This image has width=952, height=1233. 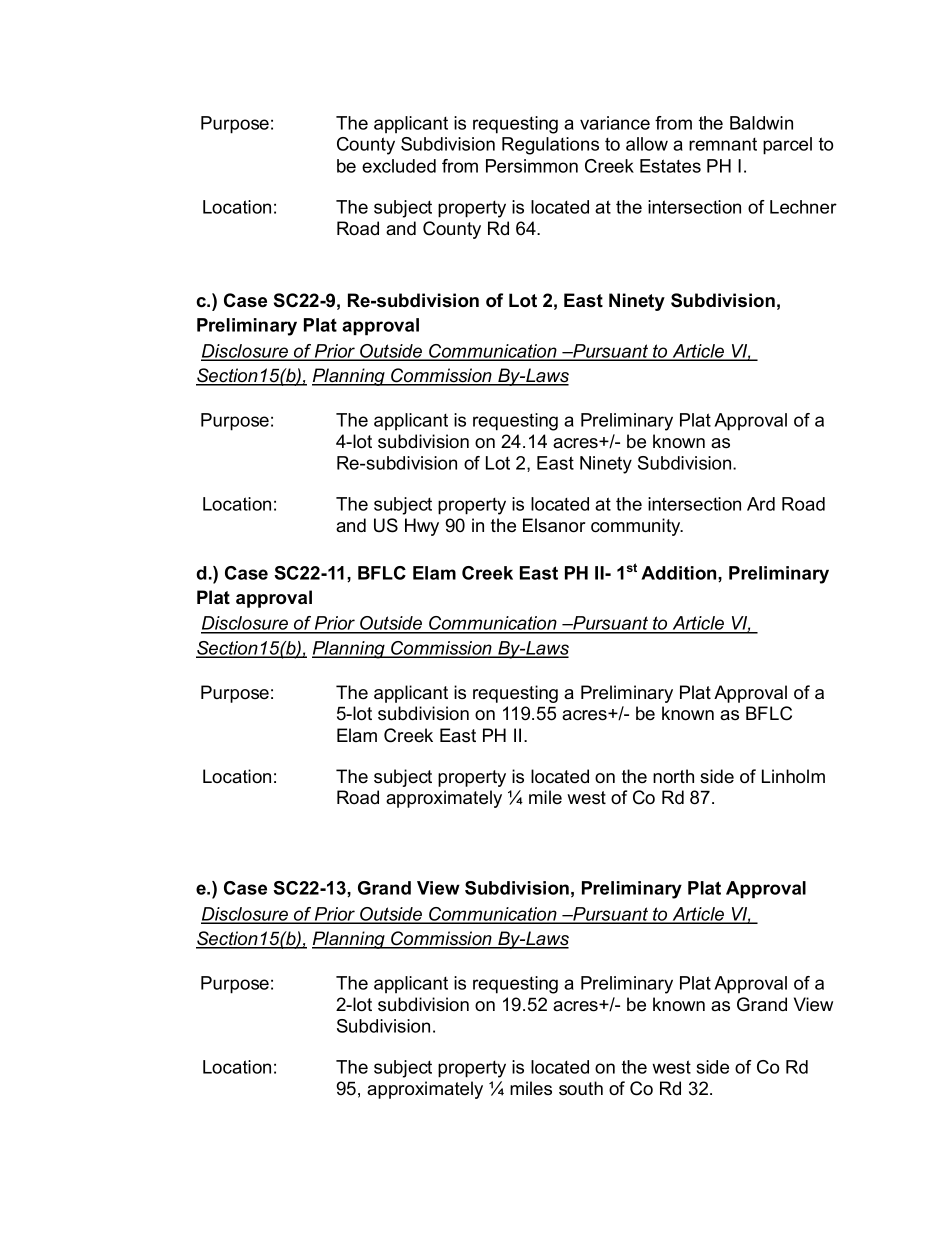 I want to click on south, so click(x=581, y=1088).
